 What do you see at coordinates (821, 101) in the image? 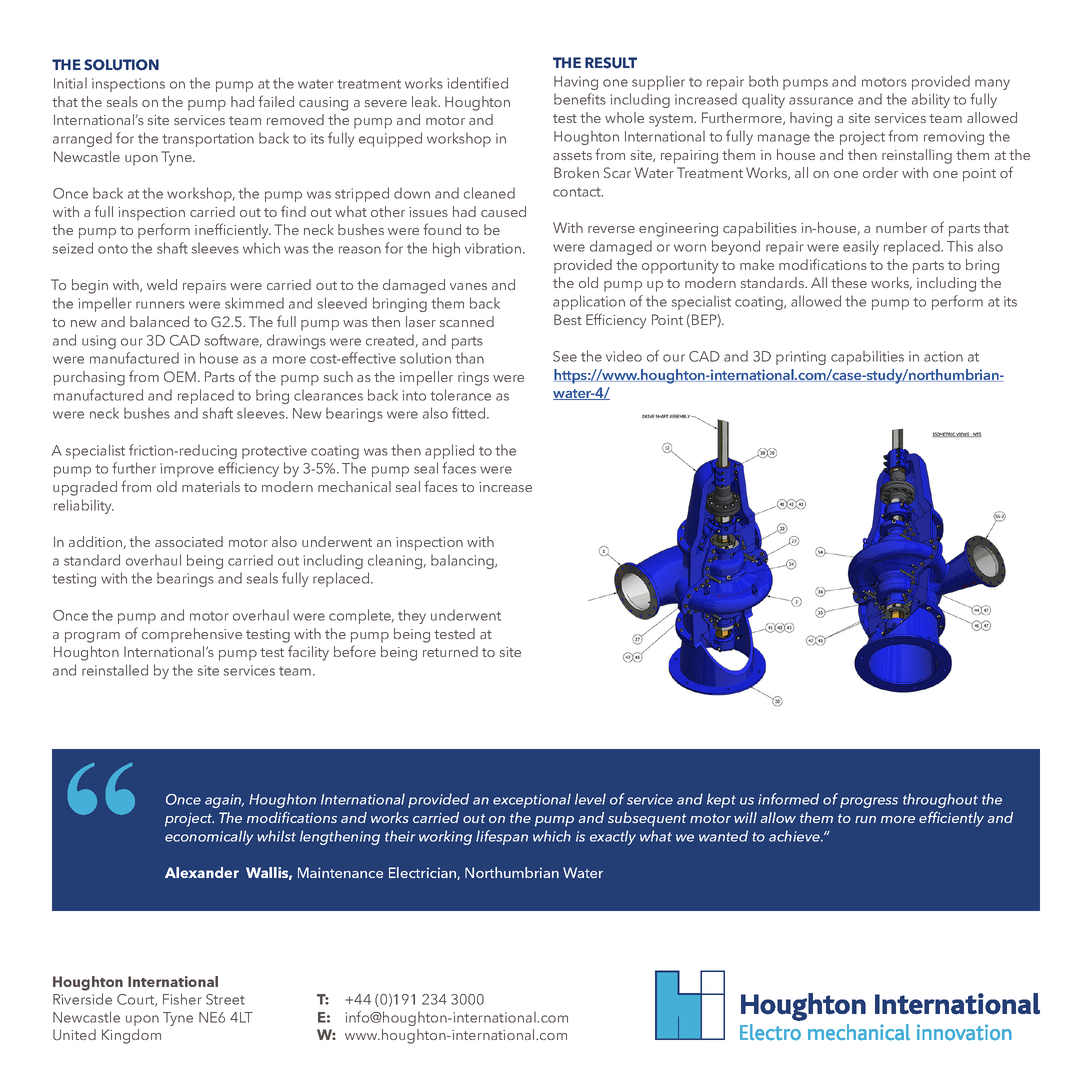
I see `assurance` at bounding box center [821, 101].
